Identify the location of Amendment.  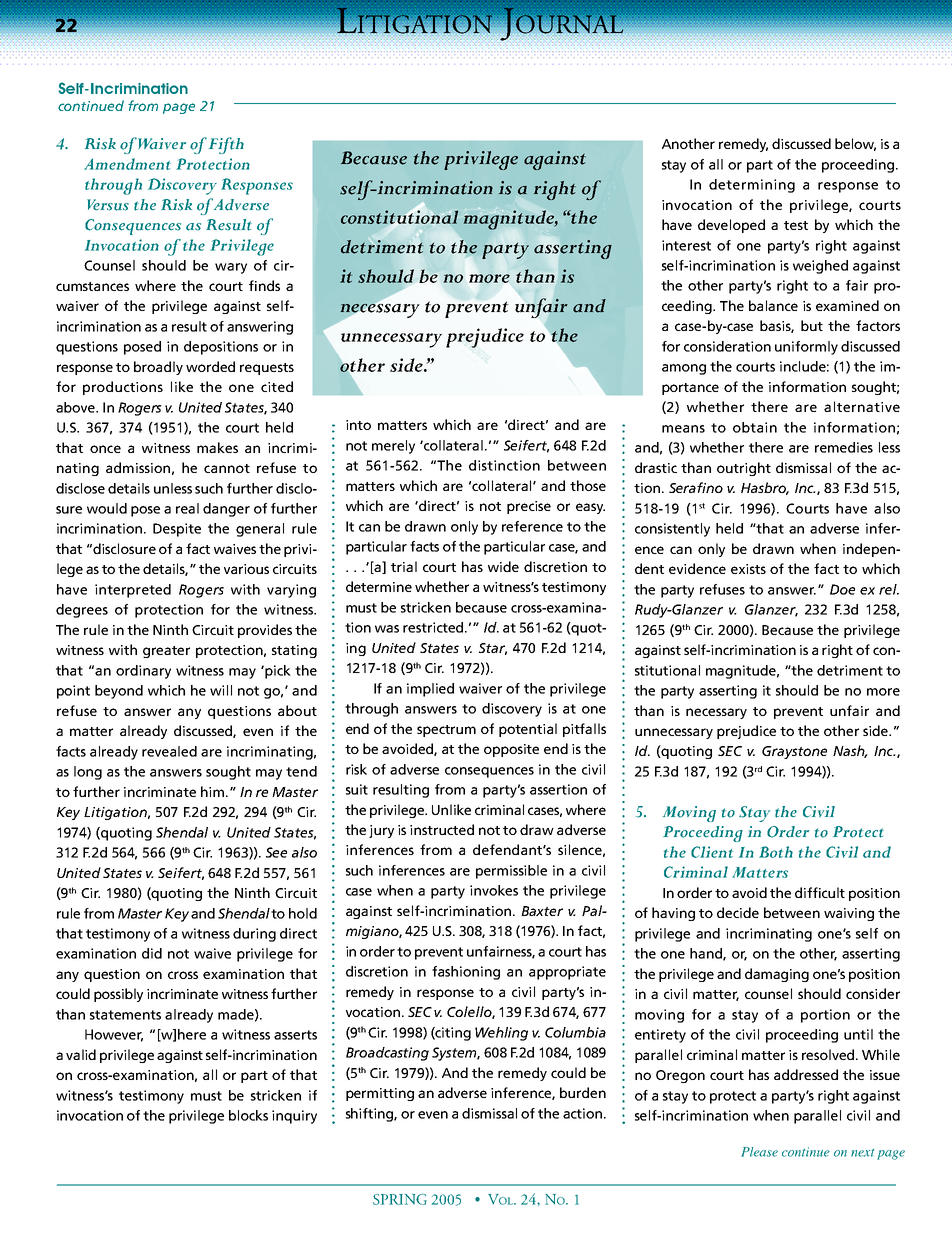
(127, 164).
